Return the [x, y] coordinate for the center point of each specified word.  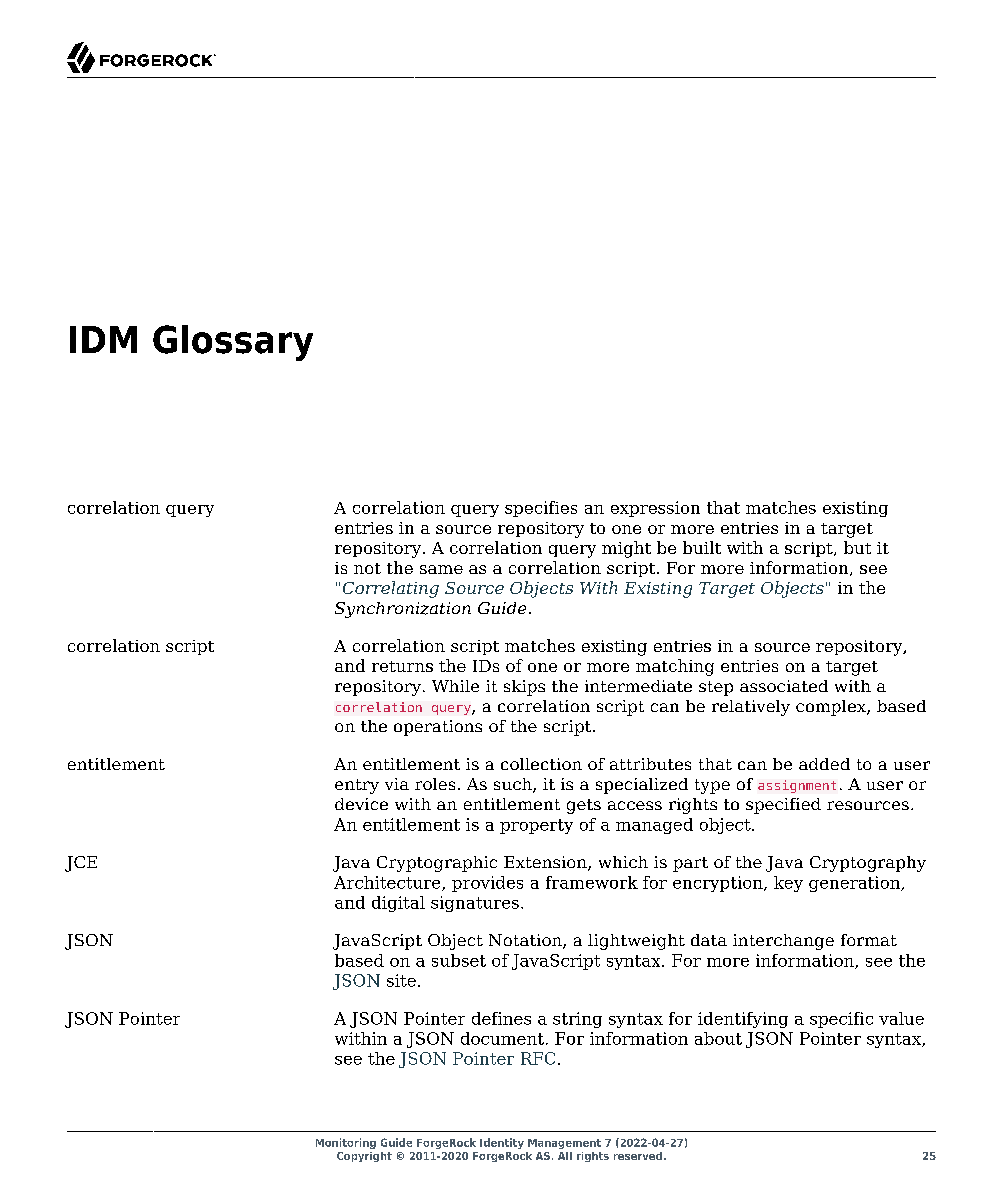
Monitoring [346, 1143]
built [702, 547]
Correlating [391, 589]
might [626, 549]
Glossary [233, 343]
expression [655, 509]
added [824, 764]
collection [541, 764]
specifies [541, 509]
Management [564, 1144]
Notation [526, 941]
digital [398, 904]
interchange [783, 942]
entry [357, 786]
